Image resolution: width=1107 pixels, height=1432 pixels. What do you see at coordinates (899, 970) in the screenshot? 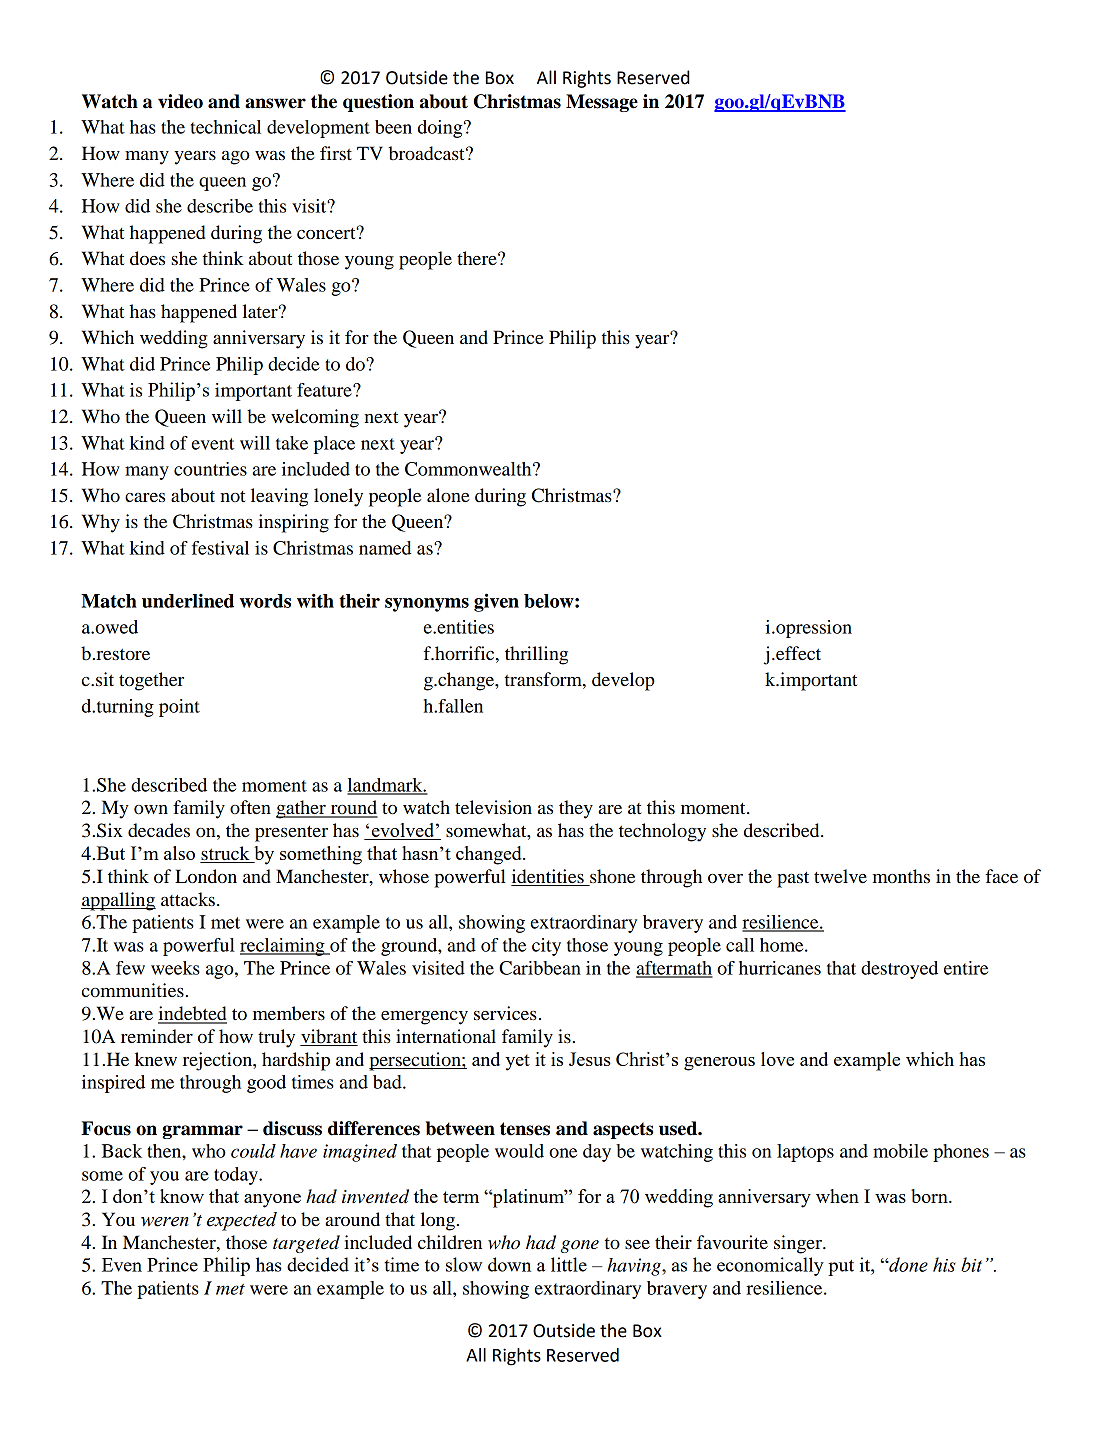
I see `destroyed` at bounding box center [899, 970].
